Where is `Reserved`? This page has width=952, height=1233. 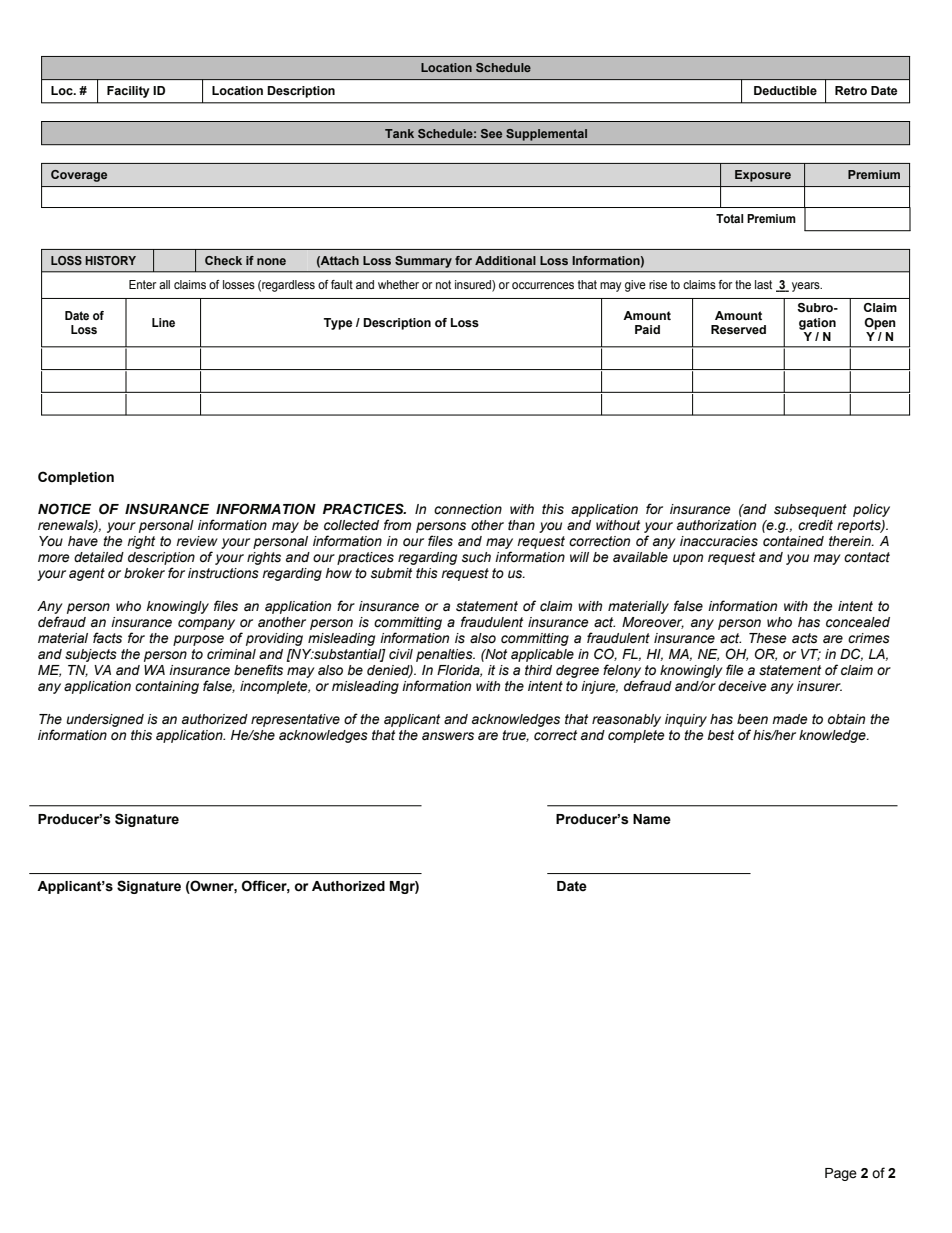
Reserved is located at coordinates (738, 329).
